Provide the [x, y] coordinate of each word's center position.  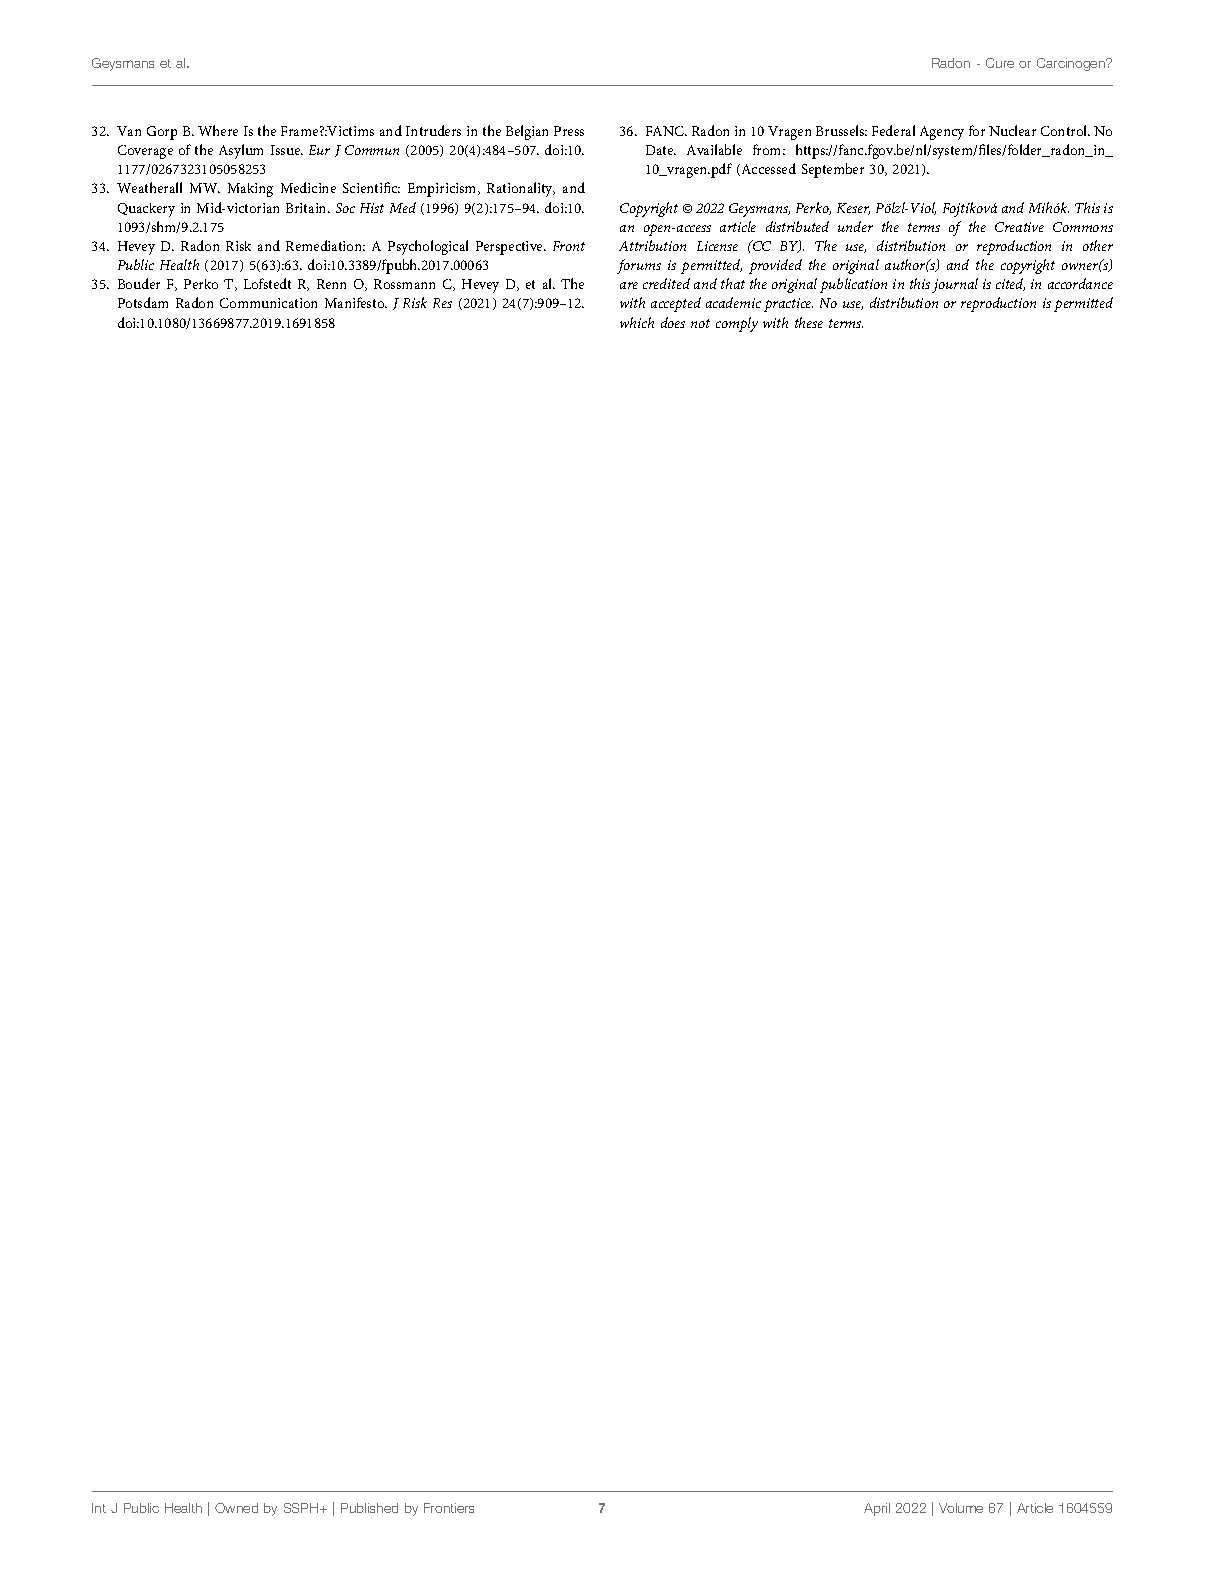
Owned [236, 1508]
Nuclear [1012, 130]
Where [218, 130]
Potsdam [143, 302]
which [637, 322]
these [809, 322]
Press [569, 131]
